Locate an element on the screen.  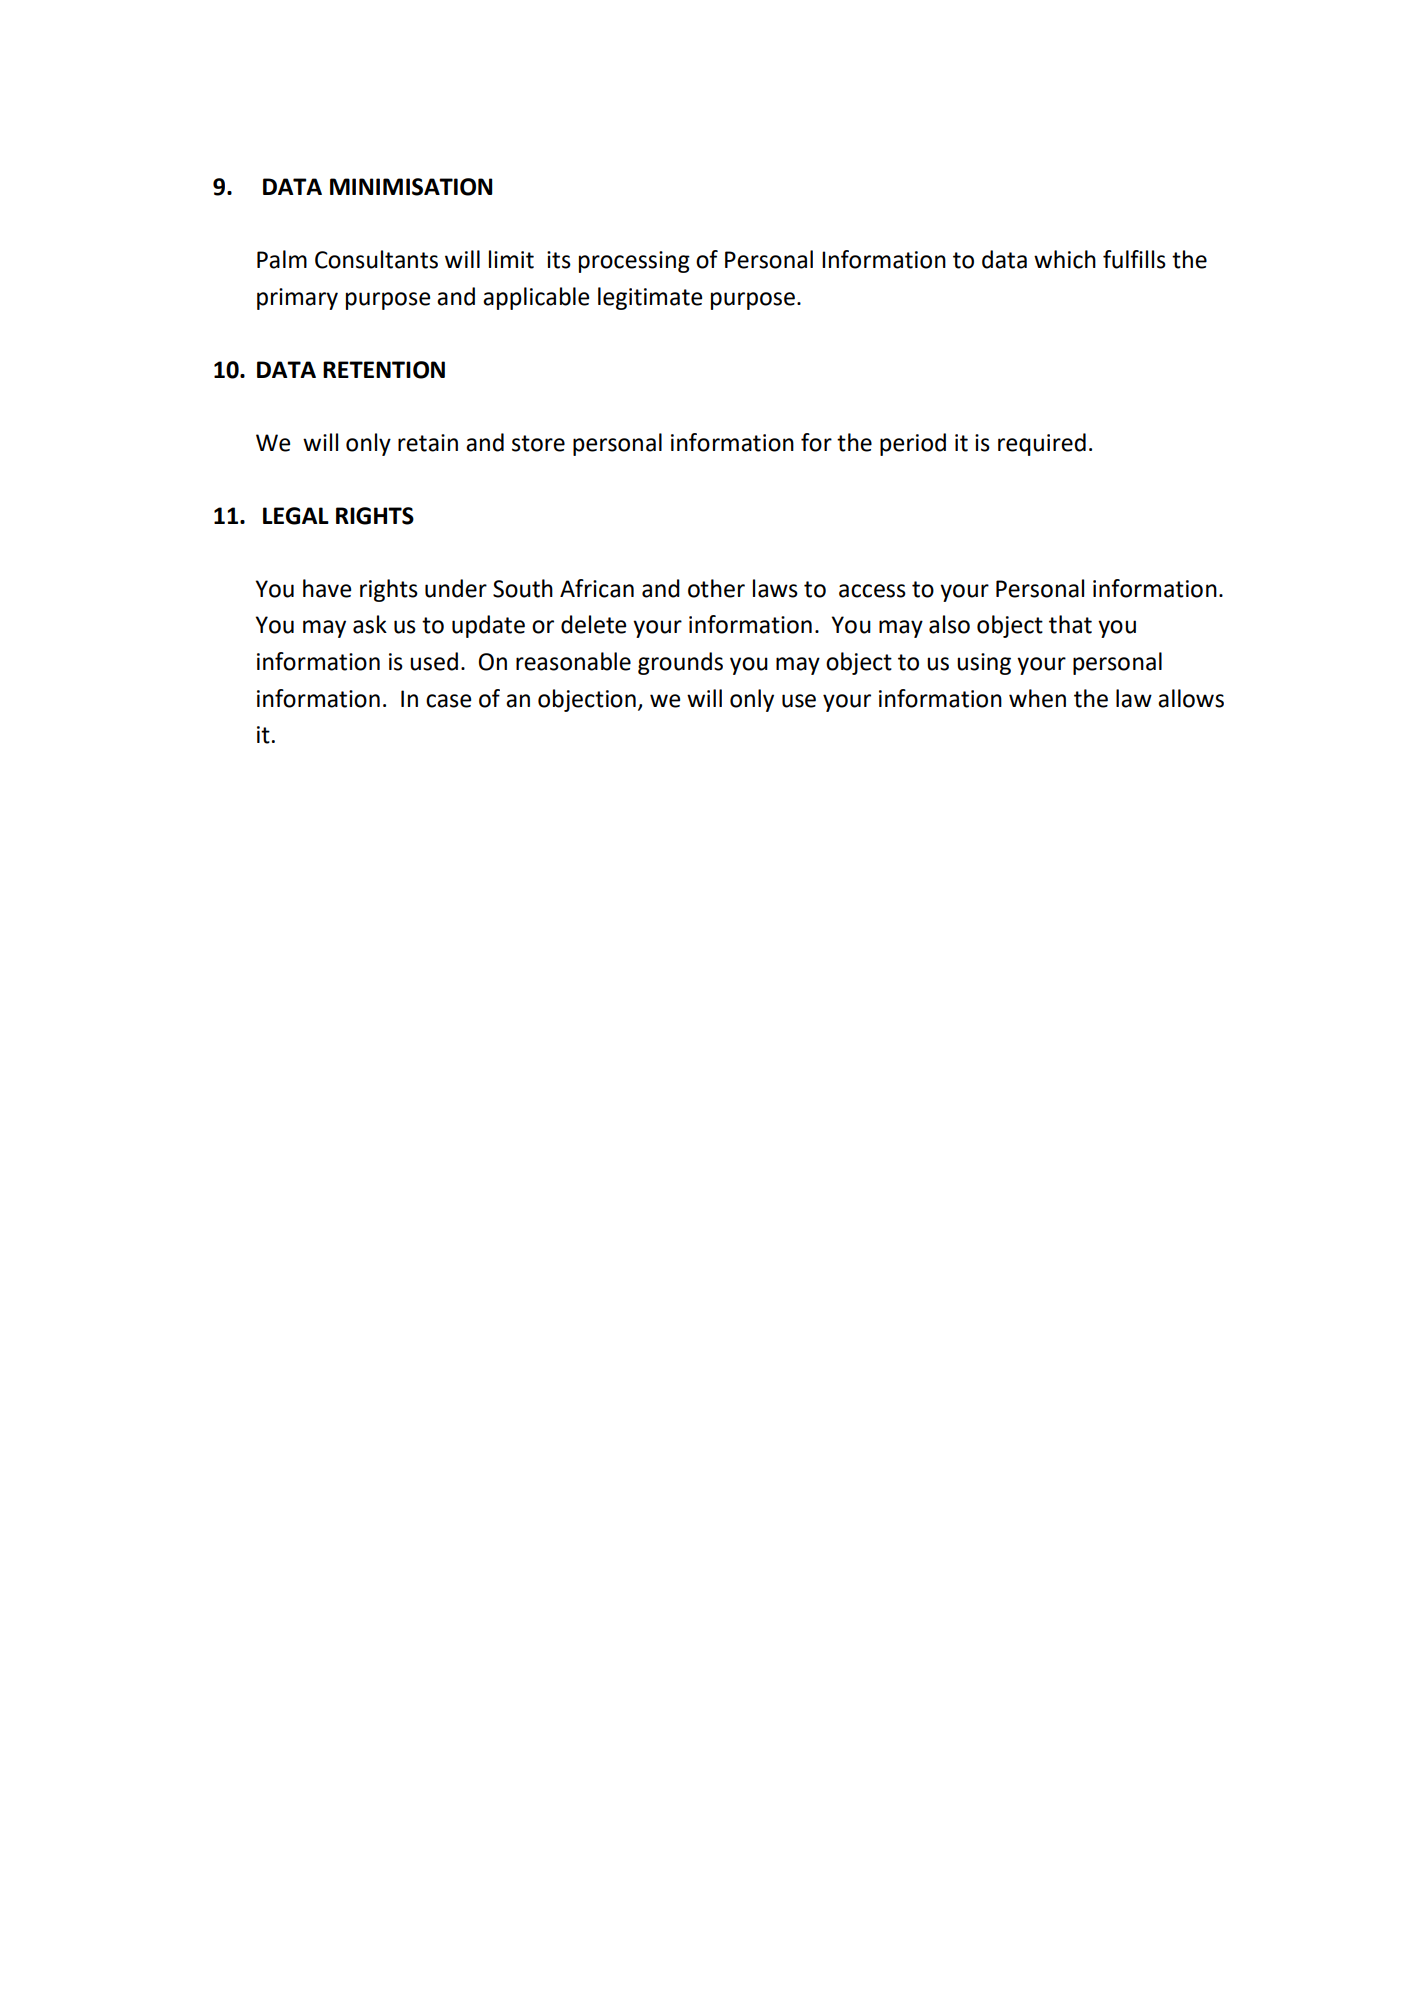
case is located at coordinates (448, 701).
